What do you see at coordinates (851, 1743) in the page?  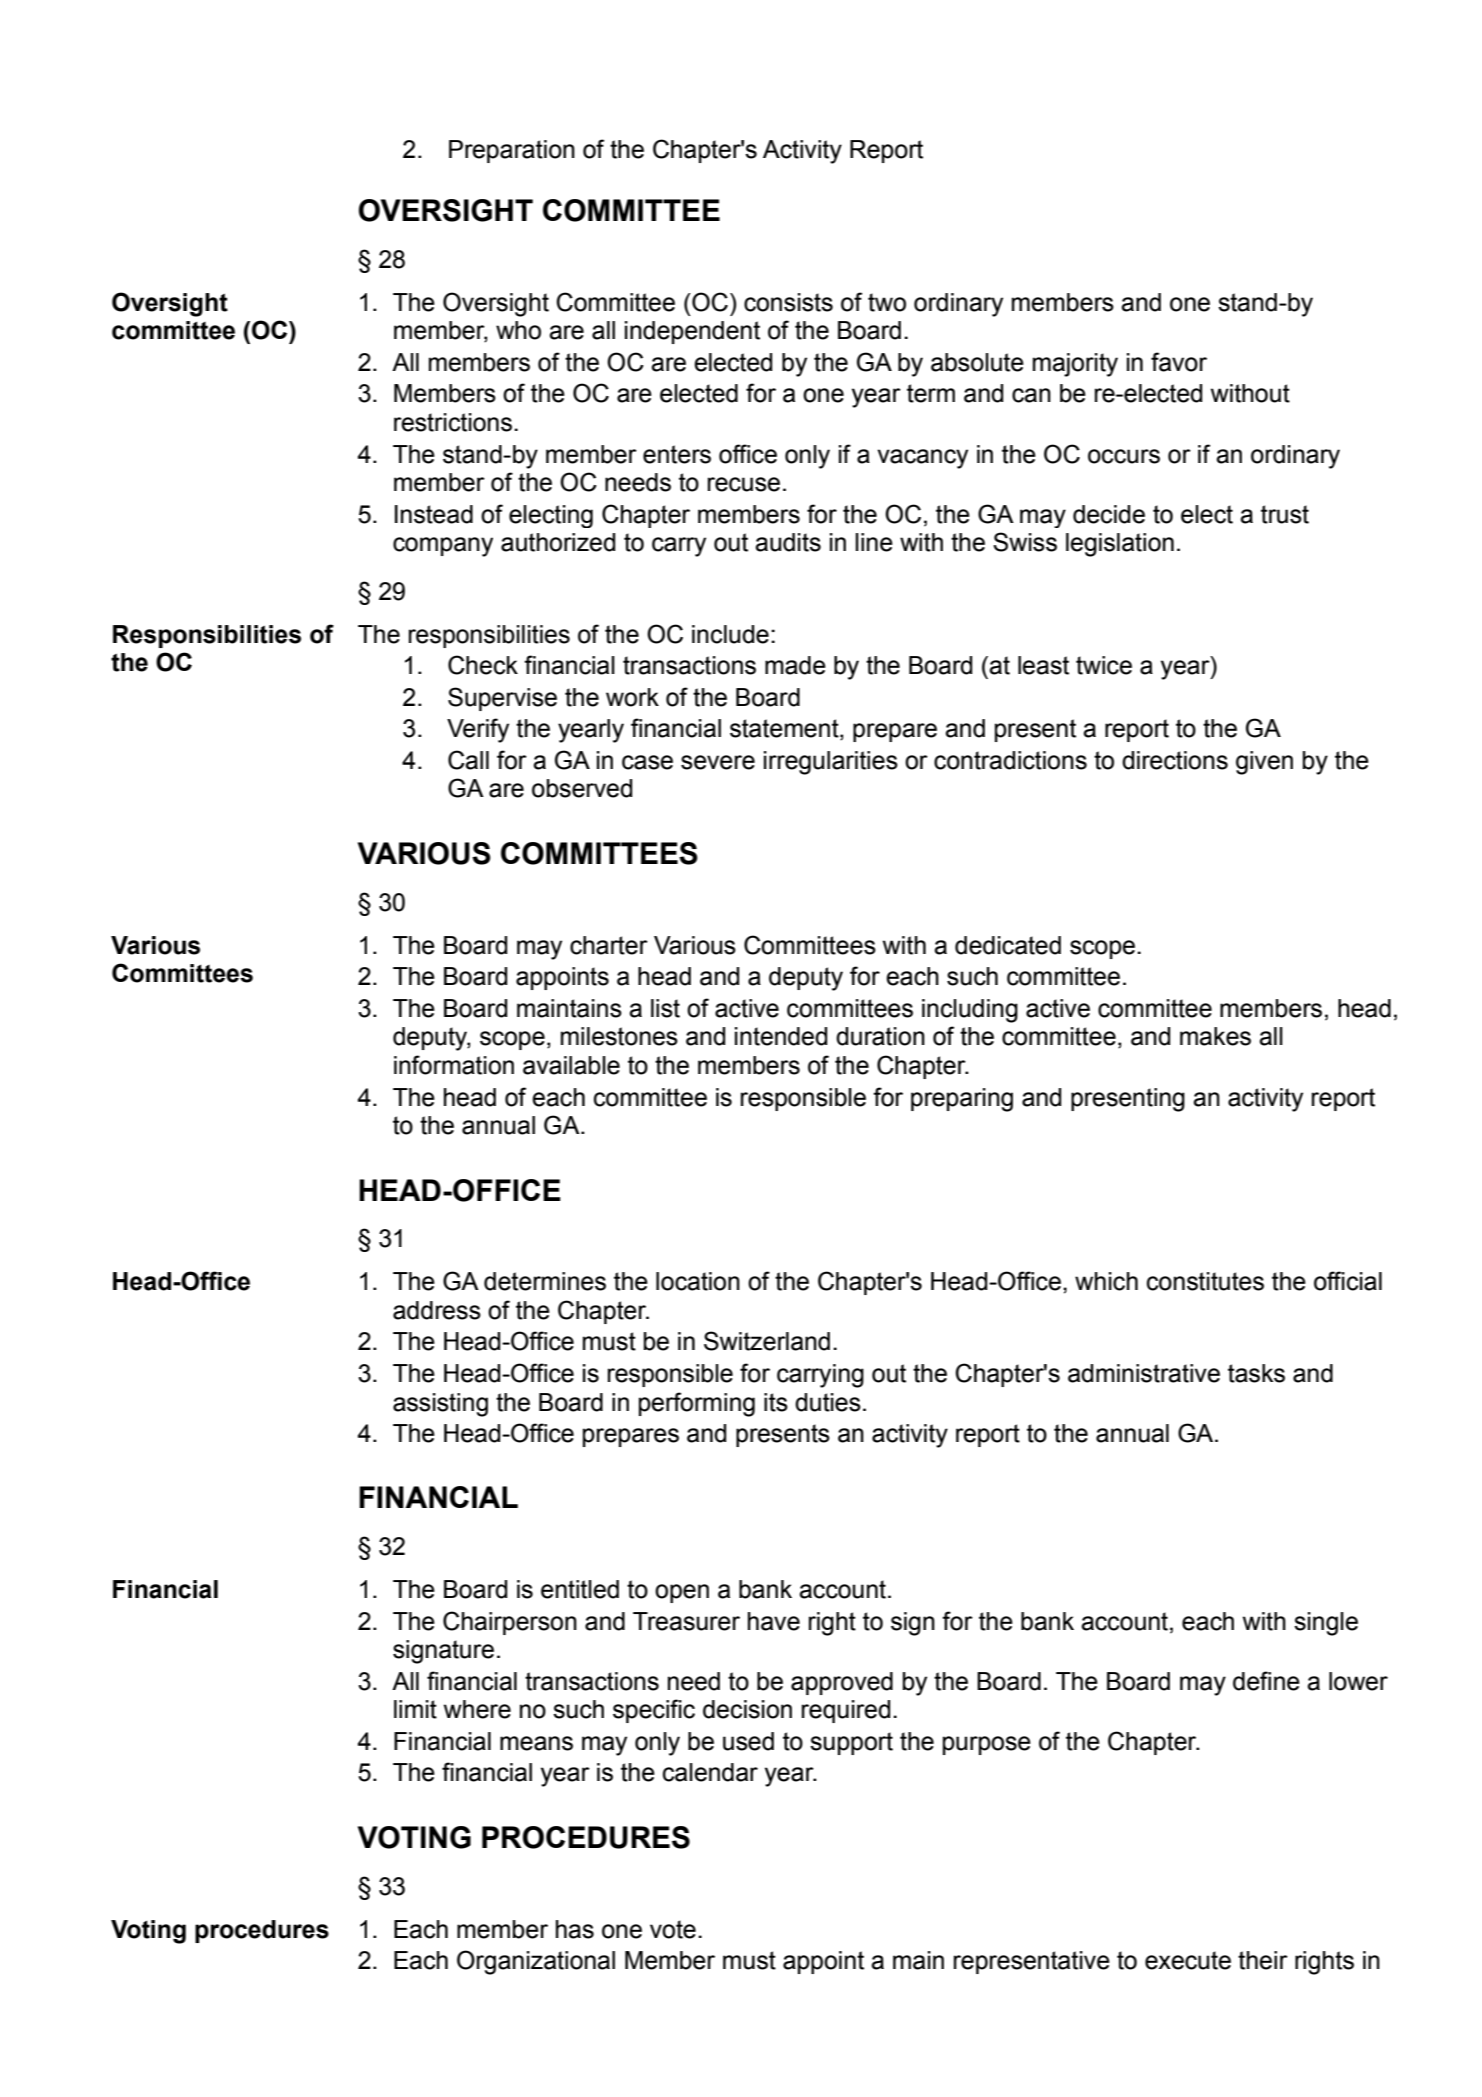 I see `support` at bounding box center [851, 1743].
